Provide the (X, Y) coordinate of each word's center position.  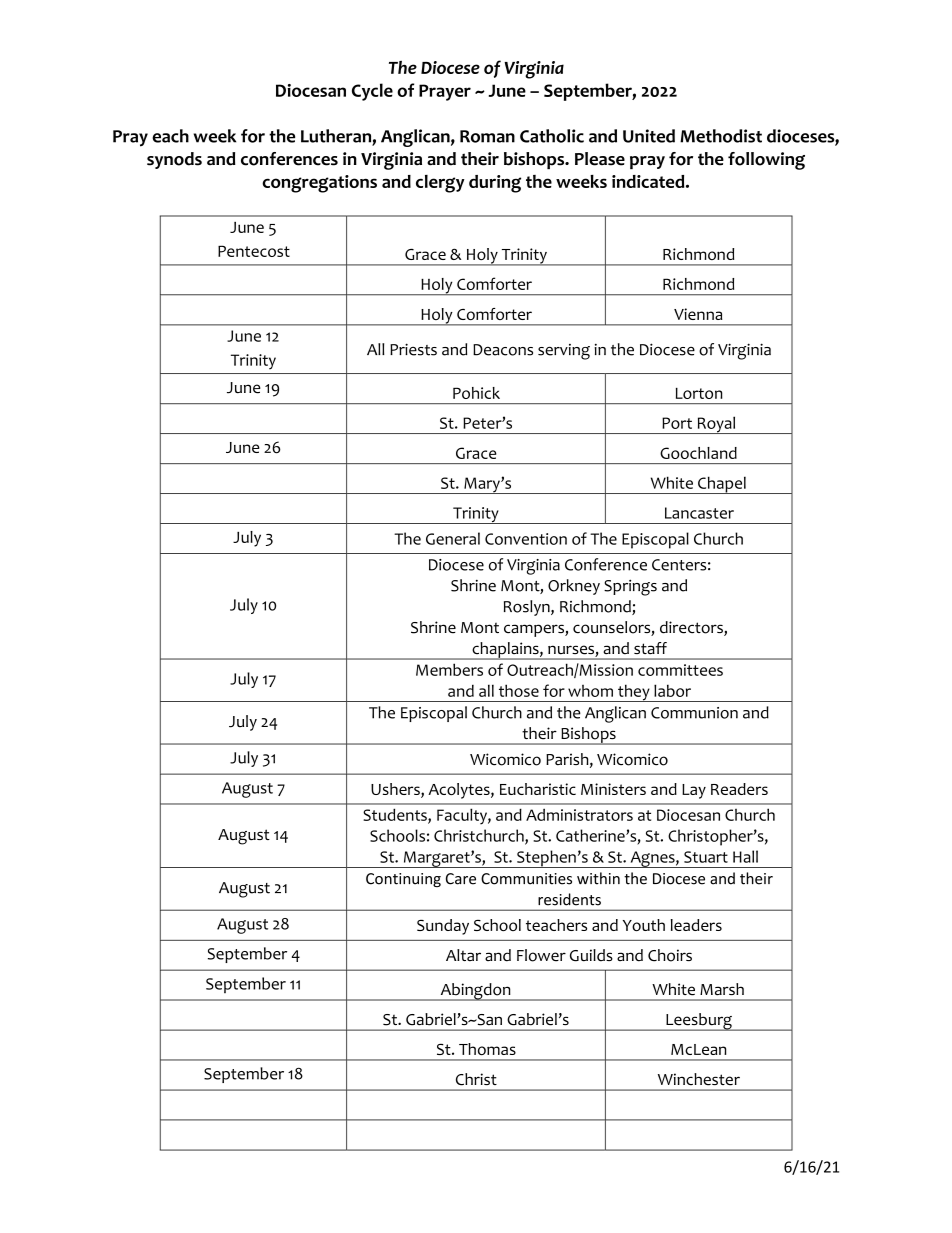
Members (449, 669)
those (519, 690)
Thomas (487, 1049)
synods (174, 160)
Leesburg (699, 1022)
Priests (413, 349)
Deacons (503, 350)
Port (677, 423)
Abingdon (475, 992)
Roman (487, 136)
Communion (694, 713)
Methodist (721, 136)
